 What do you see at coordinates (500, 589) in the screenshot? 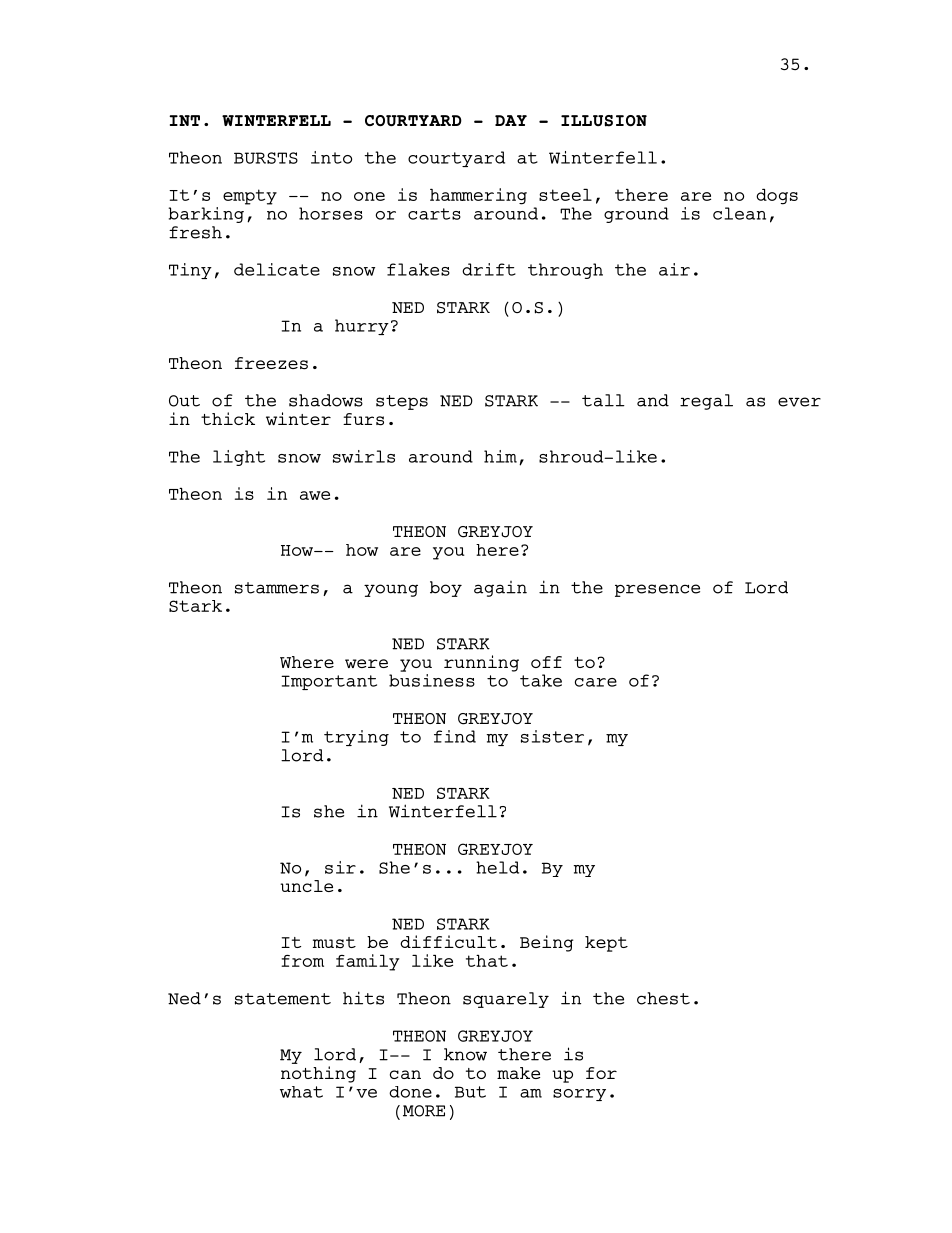
I see `again` at bounding box center [500, 589].
